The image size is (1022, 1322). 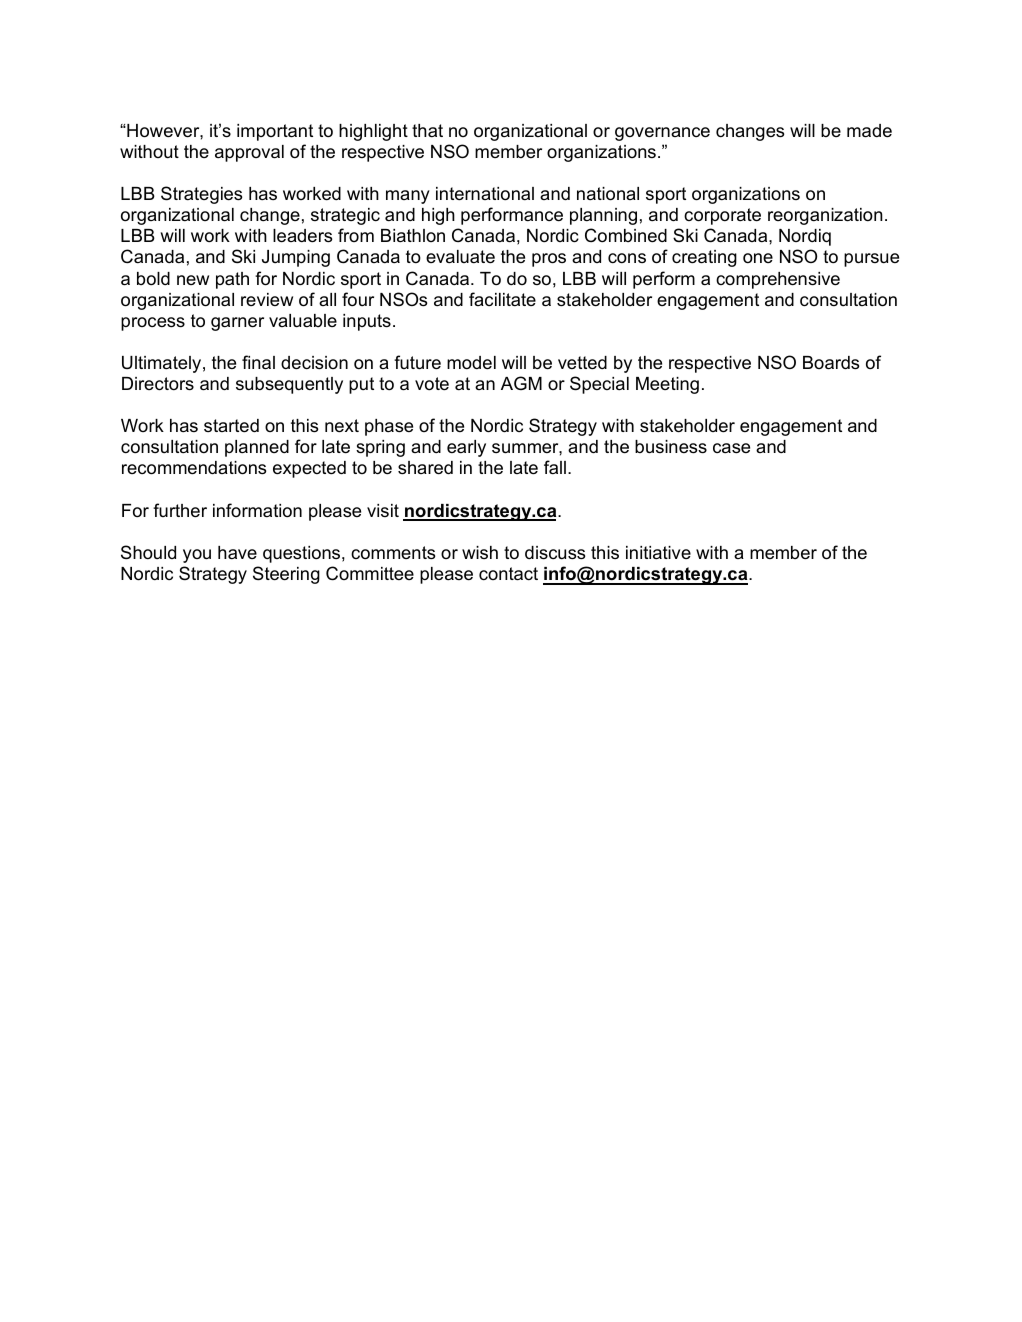 I want to click on planned, so click(x=257, y=448).
